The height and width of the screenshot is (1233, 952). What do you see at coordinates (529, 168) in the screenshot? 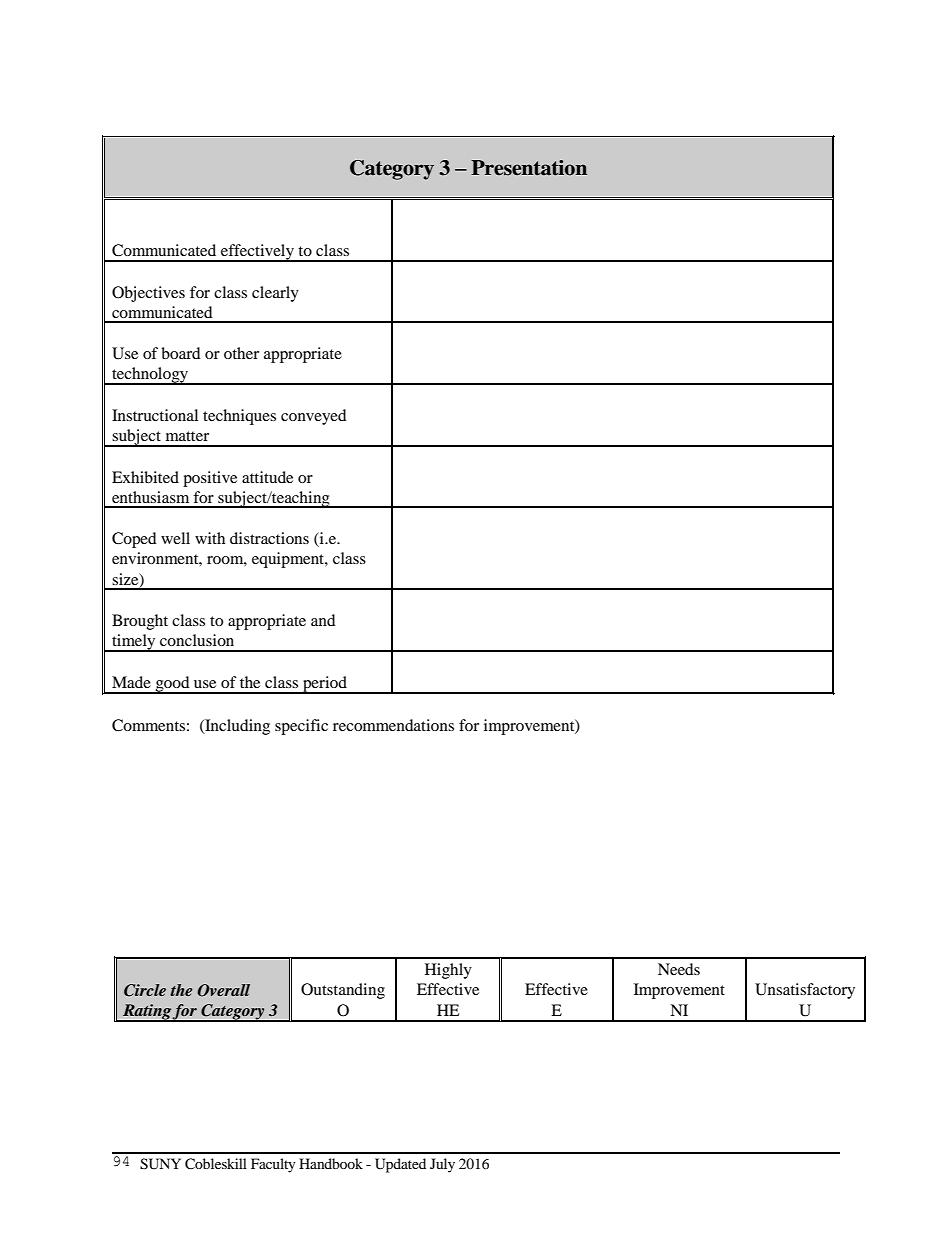
I see `Presentation` at bounding box center [529, 168].
